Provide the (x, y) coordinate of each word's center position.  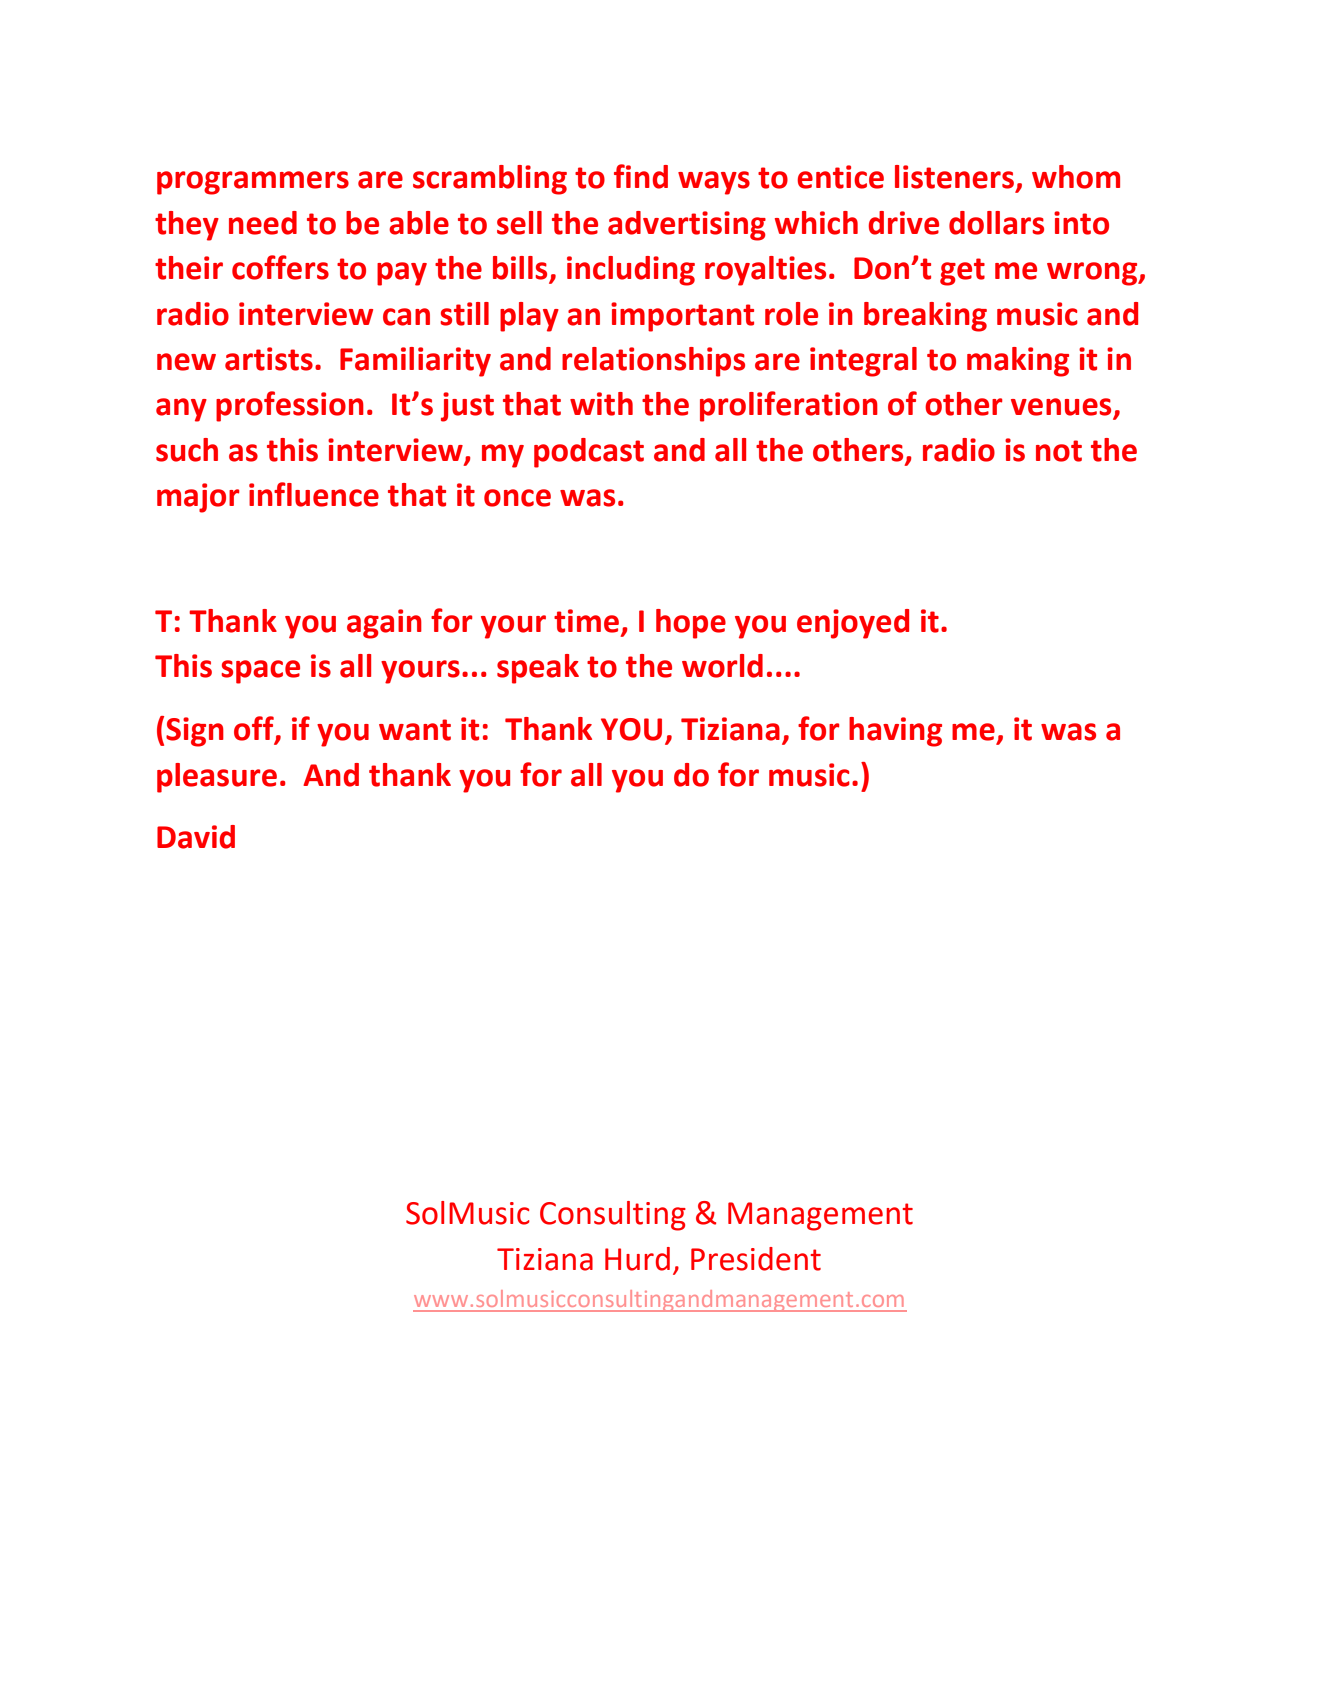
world (722, 666)
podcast (589, 453)
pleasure (217, 778)
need (263, 223)
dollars (996, 223)
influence (314, 494)
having (895, 732)
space (260, 672)
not (1059, 451)
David (196, 837)
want (415, 730)
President (756, 1259)
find (641, 176)
